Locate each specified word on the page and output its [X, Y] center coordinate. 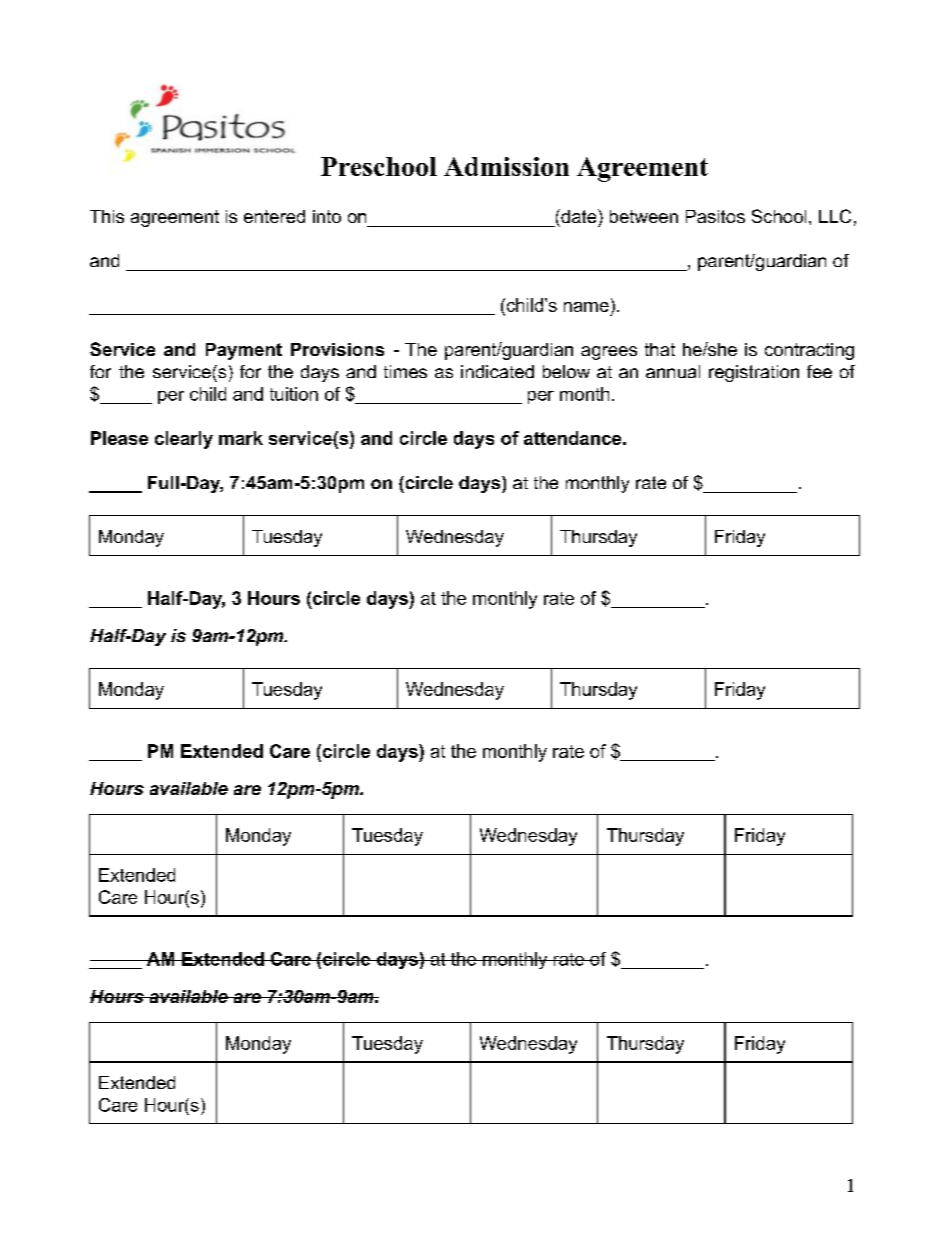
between [644, 216]
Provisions [337, 349]
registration [754, 373]
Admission [506, 166]
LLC [835, 216]
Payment [244, 351]
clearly [184, 440]
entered [274, 216]
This [107, 216]
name [586, 307]
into [327, 216]
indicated [497, 371]
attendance [572, 438]
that [660, 349]
